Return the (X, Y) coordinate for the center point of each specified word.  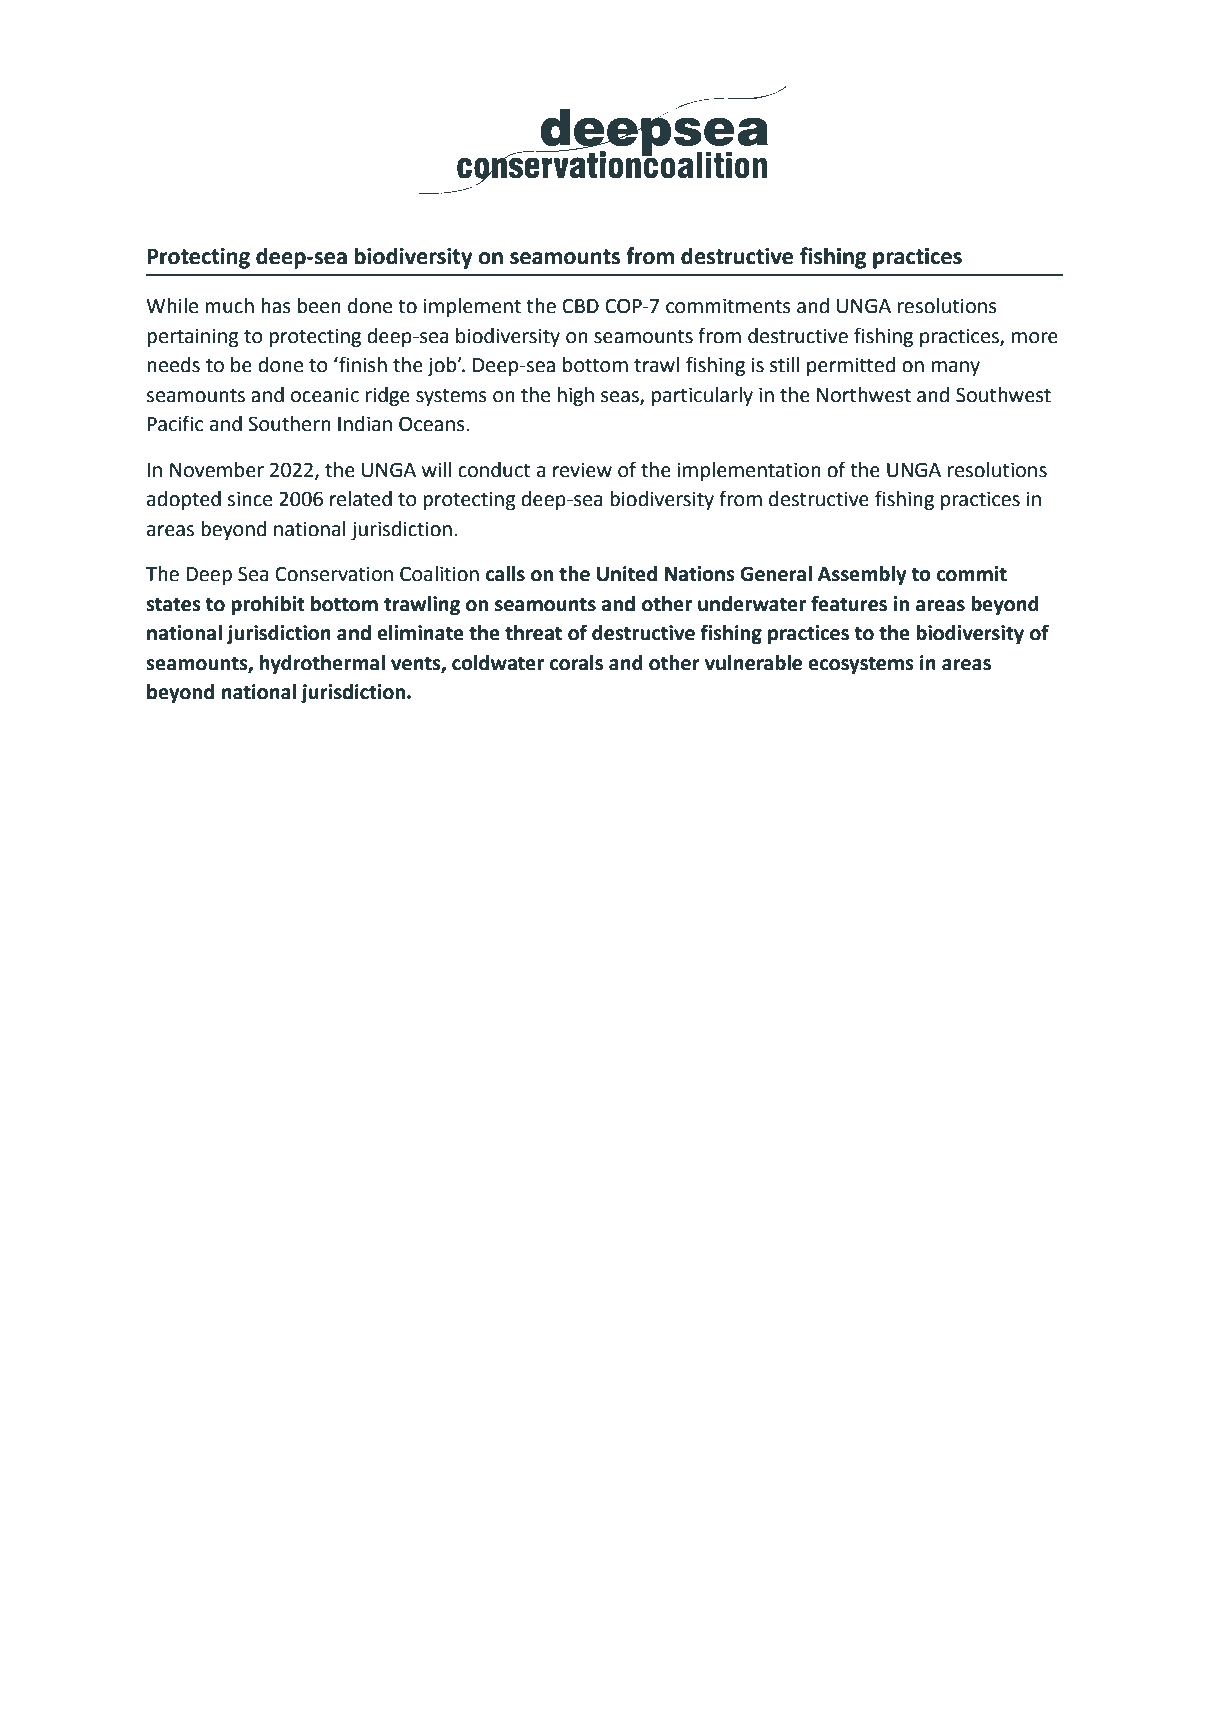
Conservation (334, 574)
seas (621, 397)
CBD (580, 306)
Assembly (862, 575)
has (276, 306)
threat (533, 633)
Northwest (864, 395)
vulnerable (753, 663)
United (627, 574)
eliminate (420, 633)
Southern (289, 424)
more (1035, 338)
